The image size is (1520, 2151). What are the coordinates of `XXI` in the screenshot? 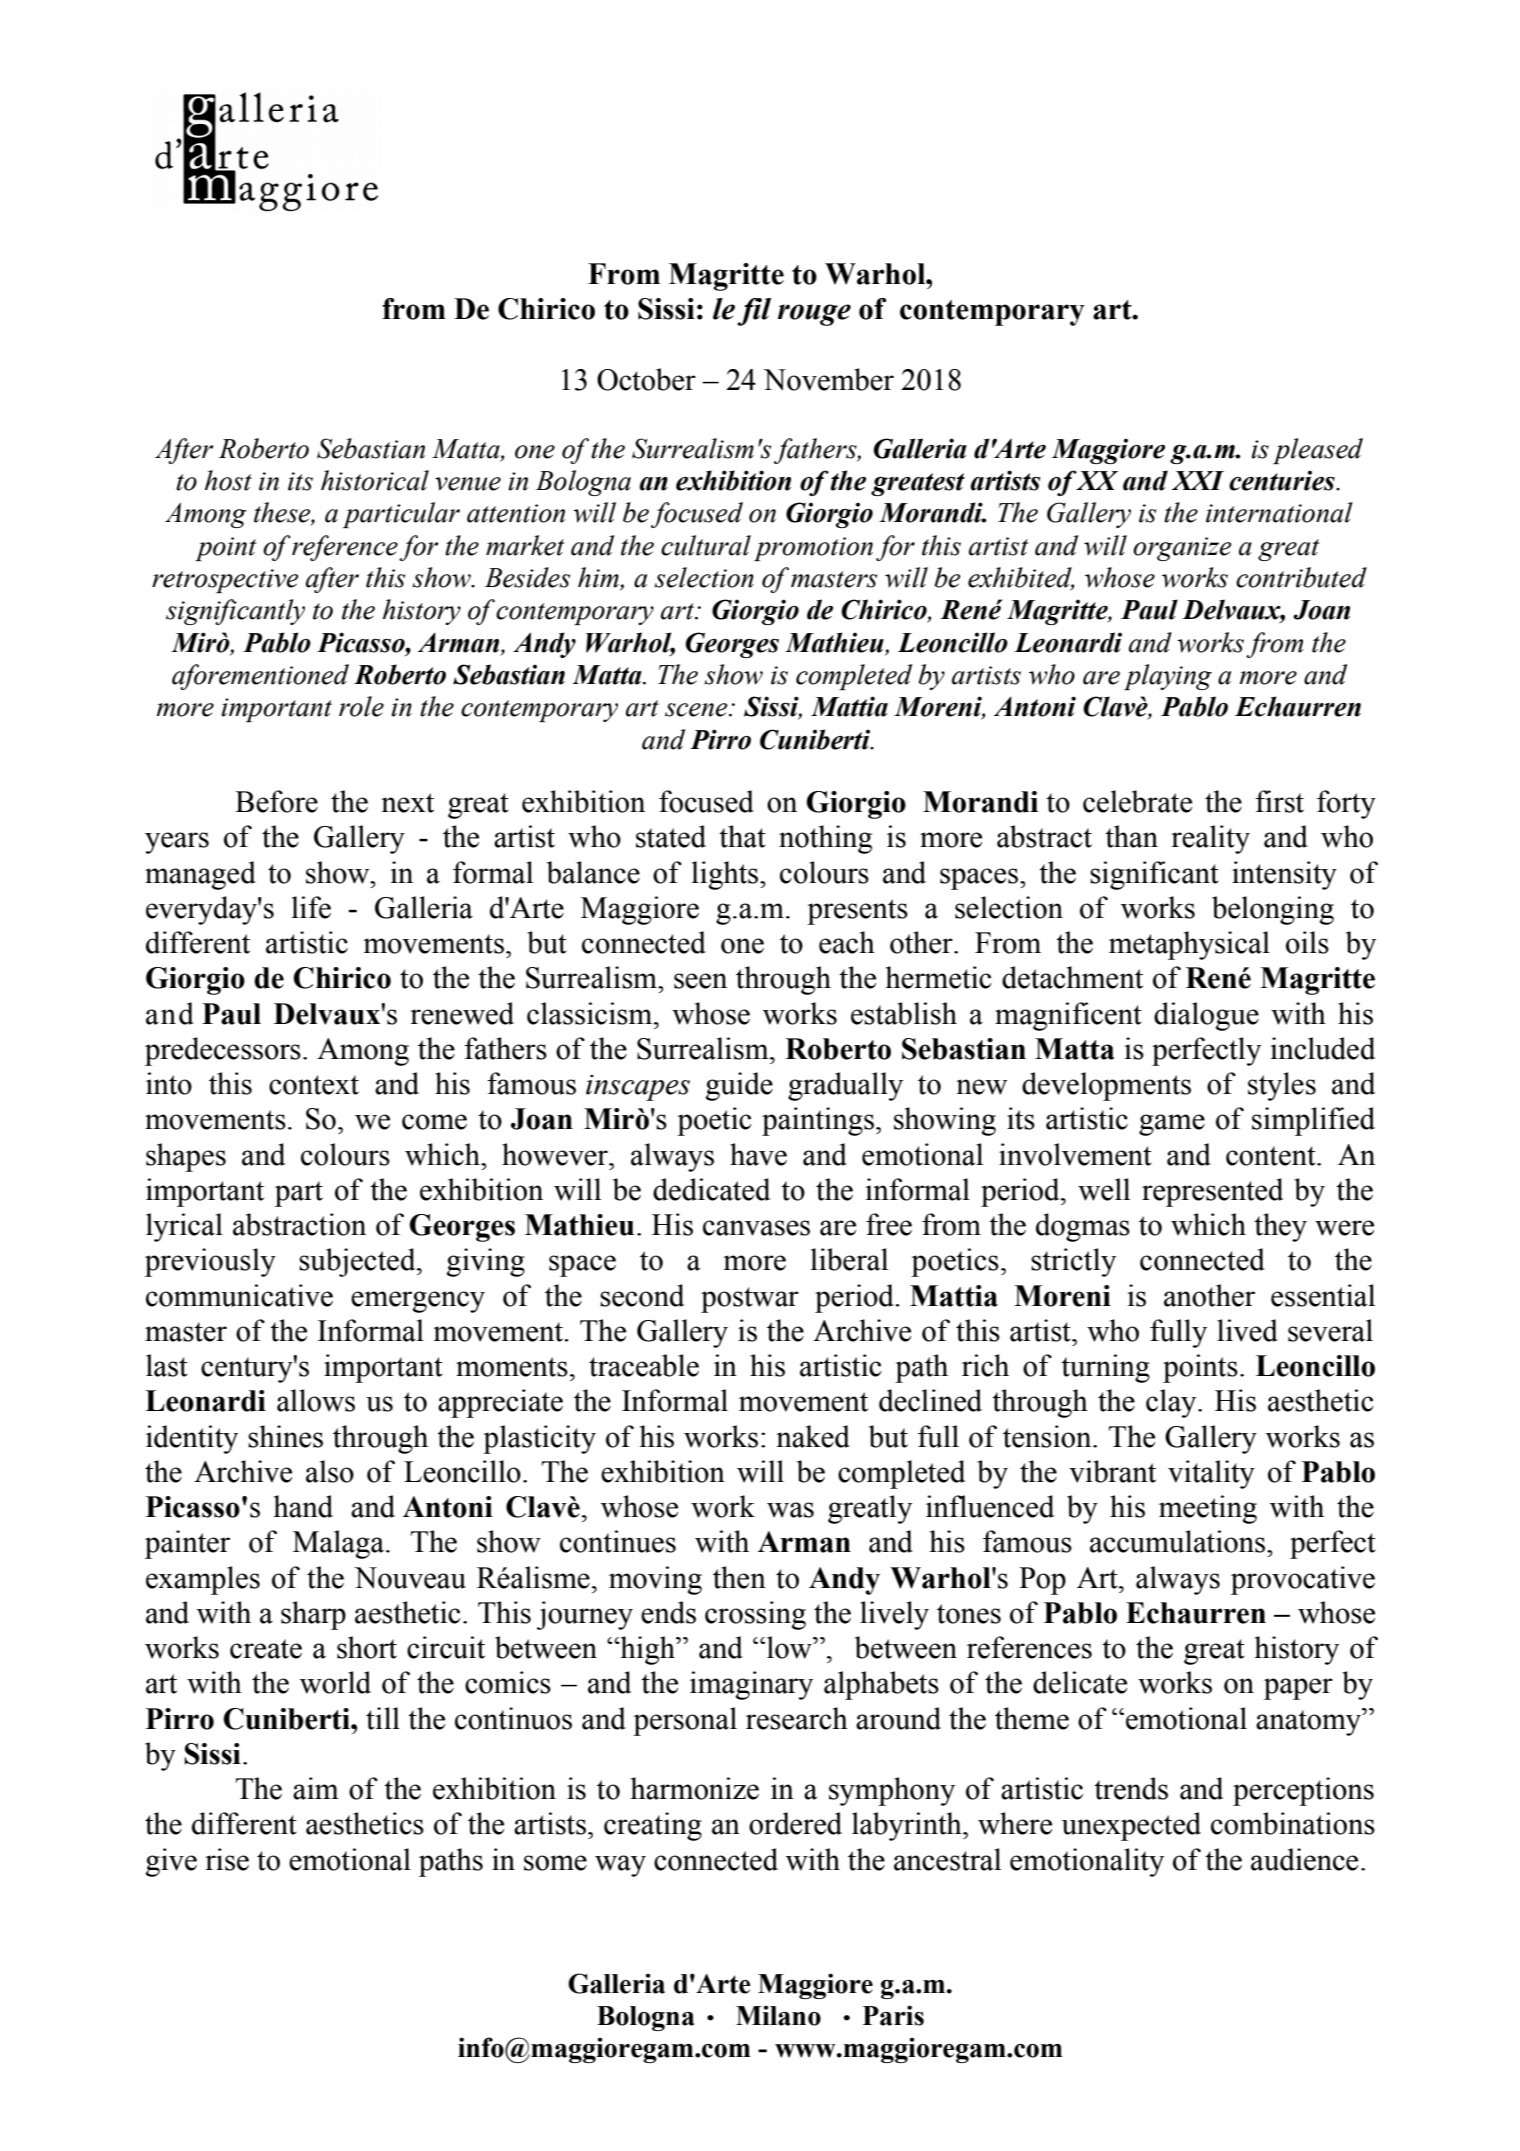 It's located at (1198, 480).
